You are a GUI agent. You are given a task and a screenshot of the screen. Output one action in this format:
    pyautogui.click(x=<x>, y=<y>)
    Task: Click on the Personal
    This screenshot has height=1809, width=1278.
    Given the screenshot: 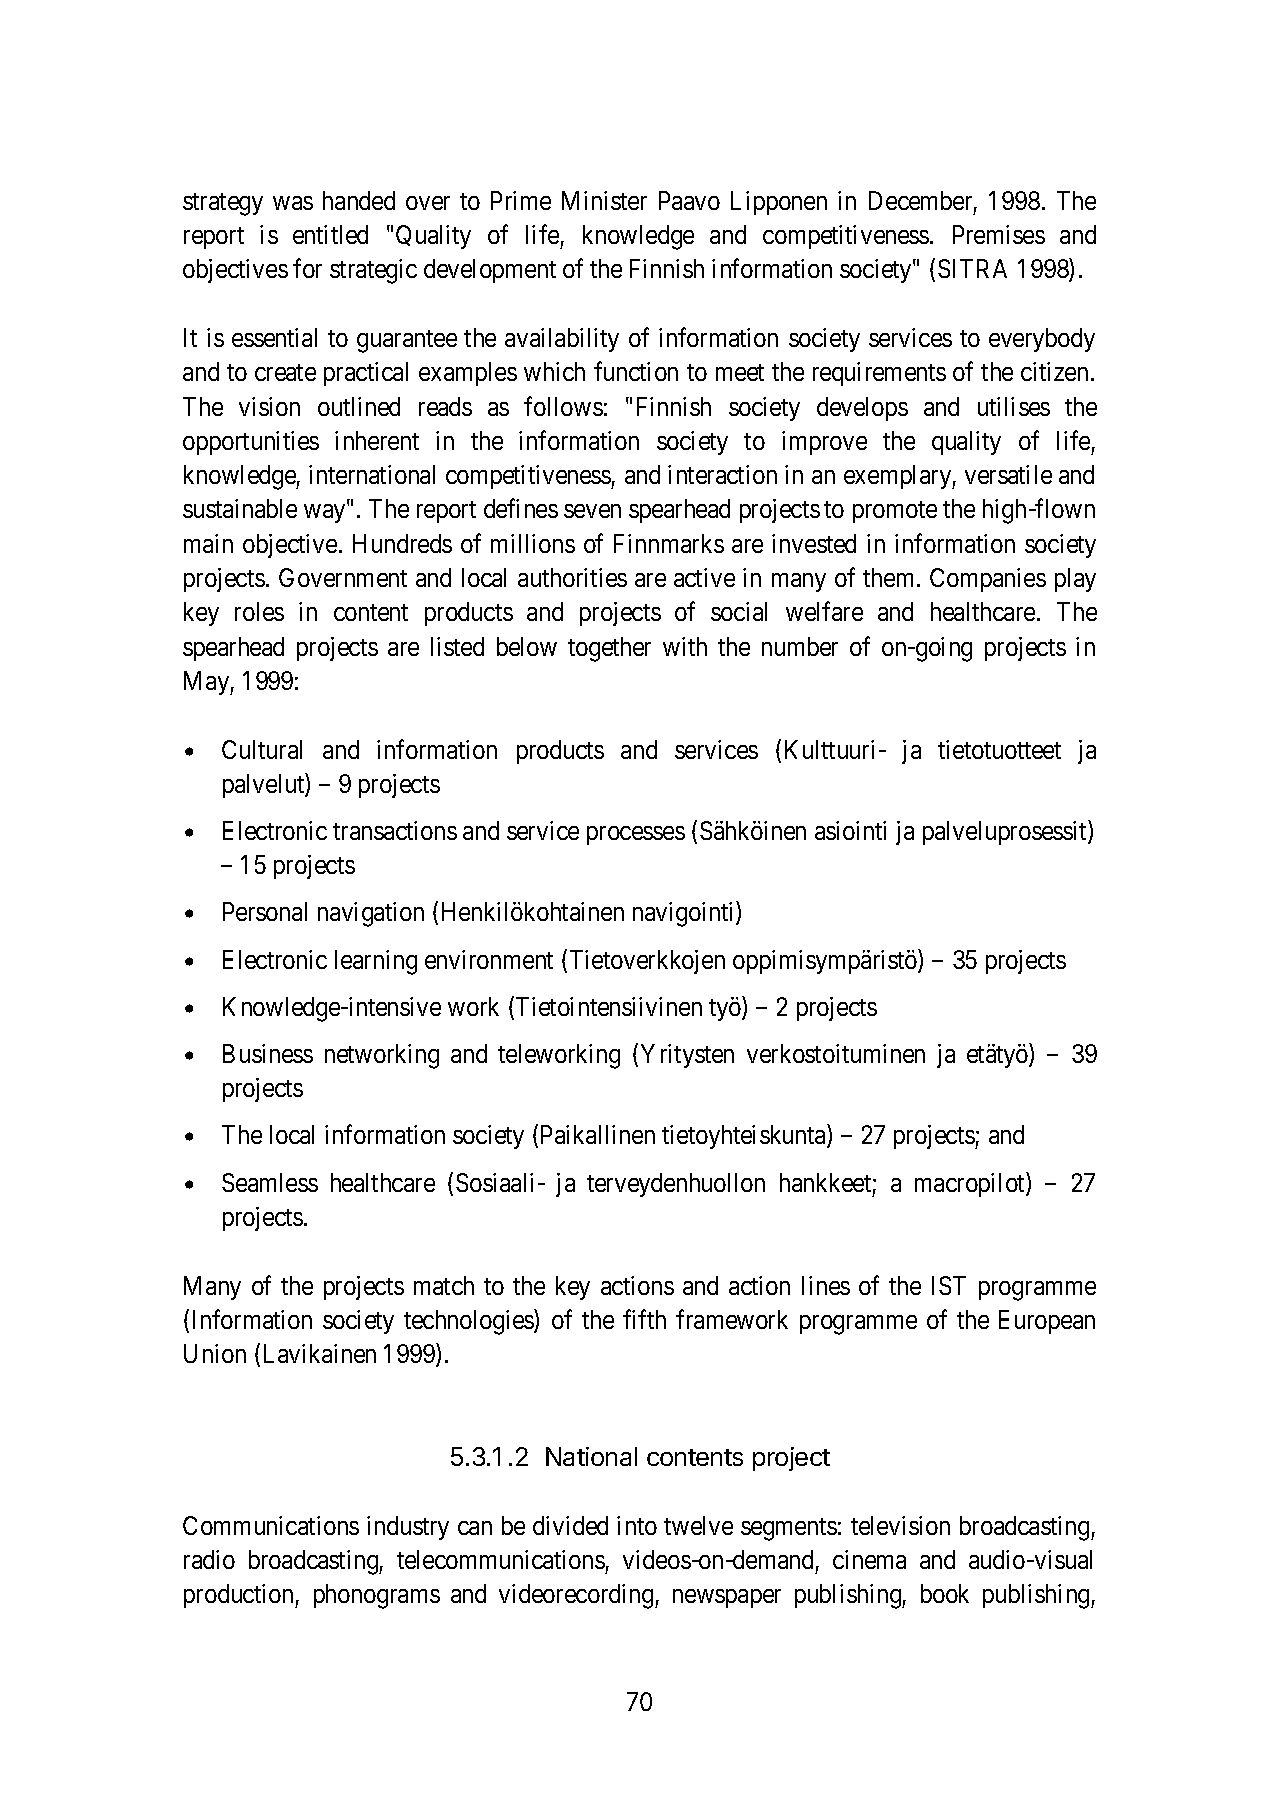 What is the action you would take?
    pyautogui.click(x=265, y=911)
